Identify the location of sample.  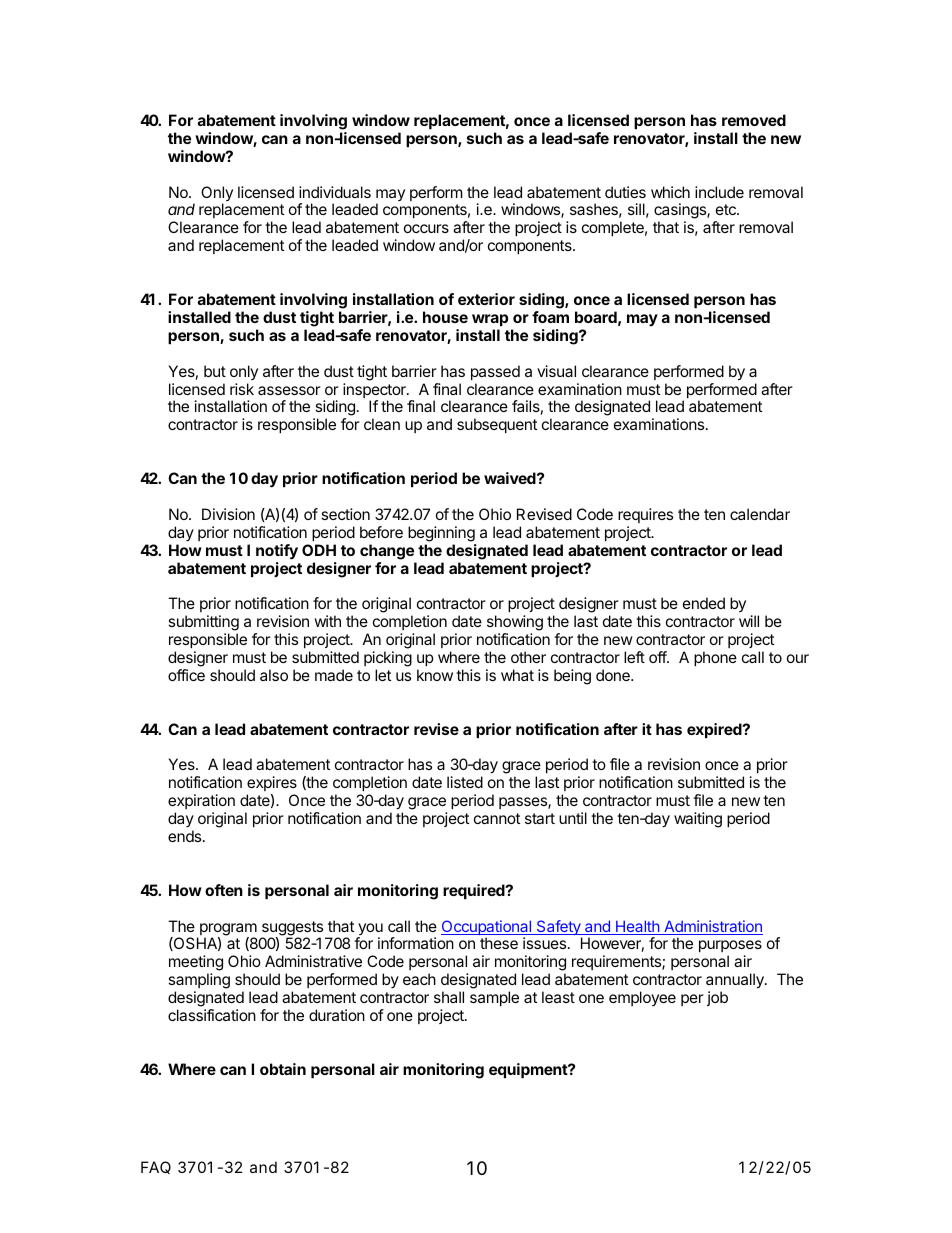
(494, 998).
